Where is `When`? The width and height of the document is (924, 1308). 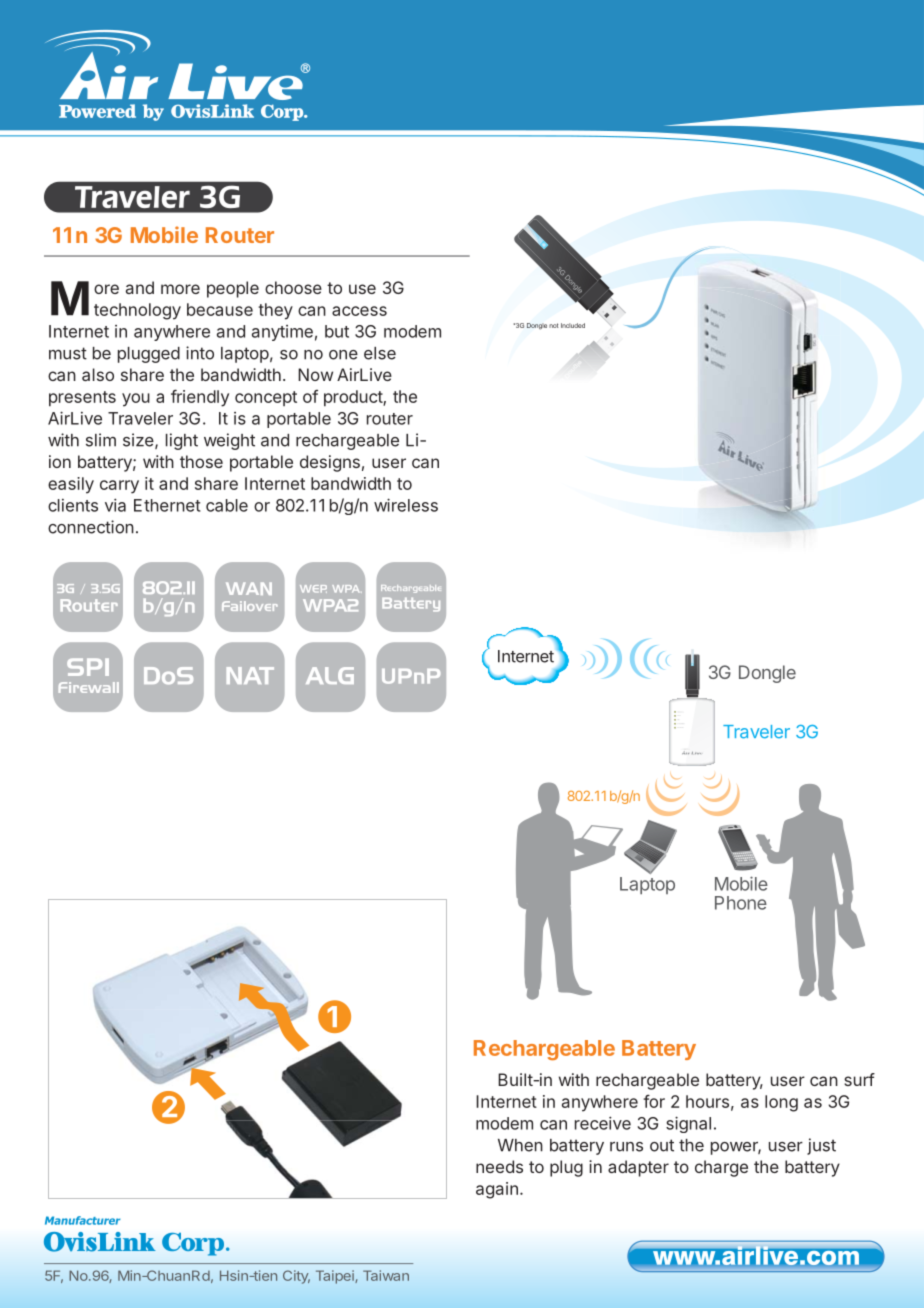
When is located at coordinates (520, 1145).
